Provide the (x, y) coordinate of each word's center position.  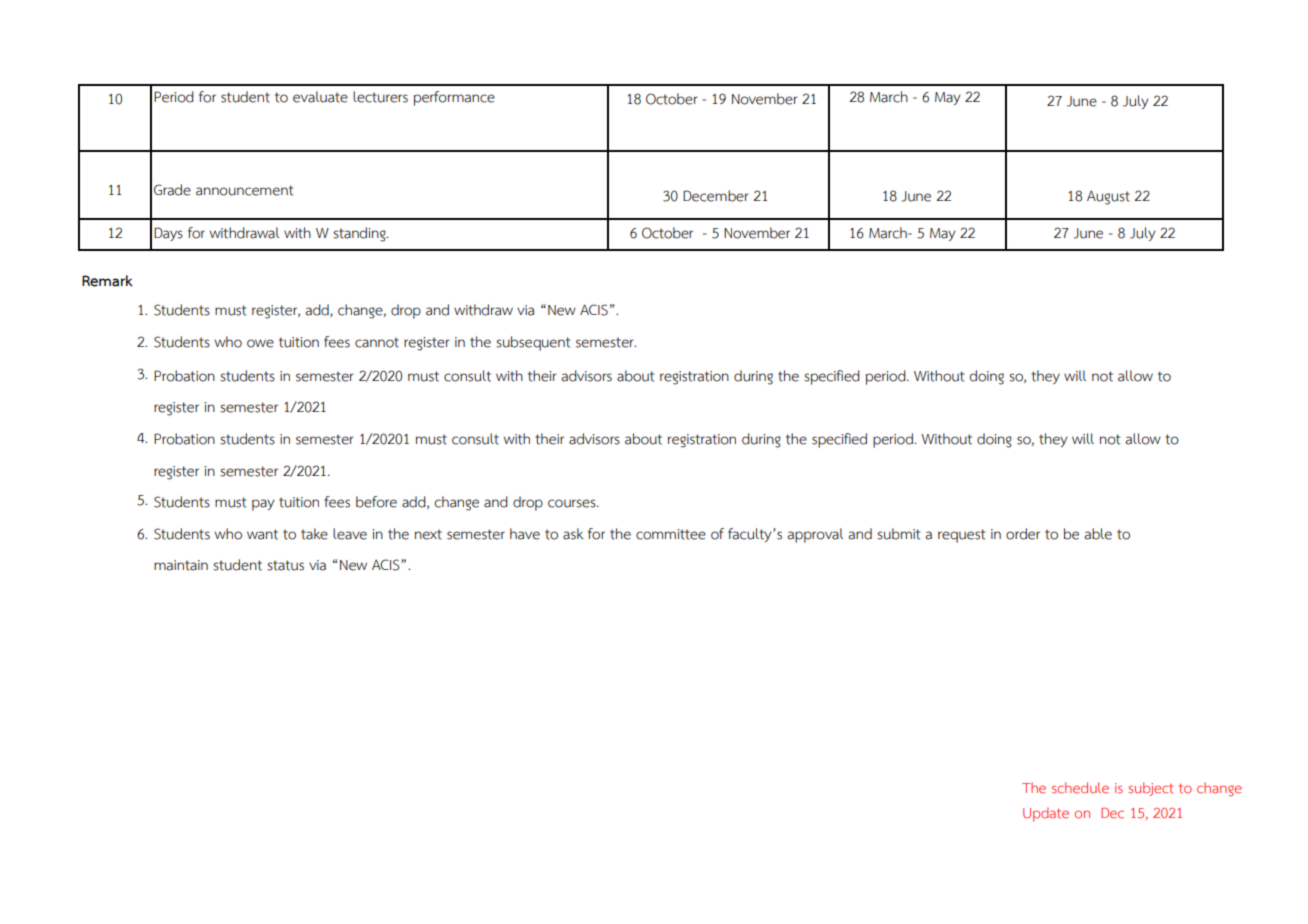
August (1108, 197)
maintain (181, 565)
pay (263, 505)
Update (1046, 814)
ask (573, 534)
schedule (1080, 788)
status (285, 565)
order (1023, 534)
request (961, 536)
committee (671, 534)
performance (454, 98)
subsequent (533, 343)
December (715, 196)
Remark (107, 281)
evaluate (320, 97)
